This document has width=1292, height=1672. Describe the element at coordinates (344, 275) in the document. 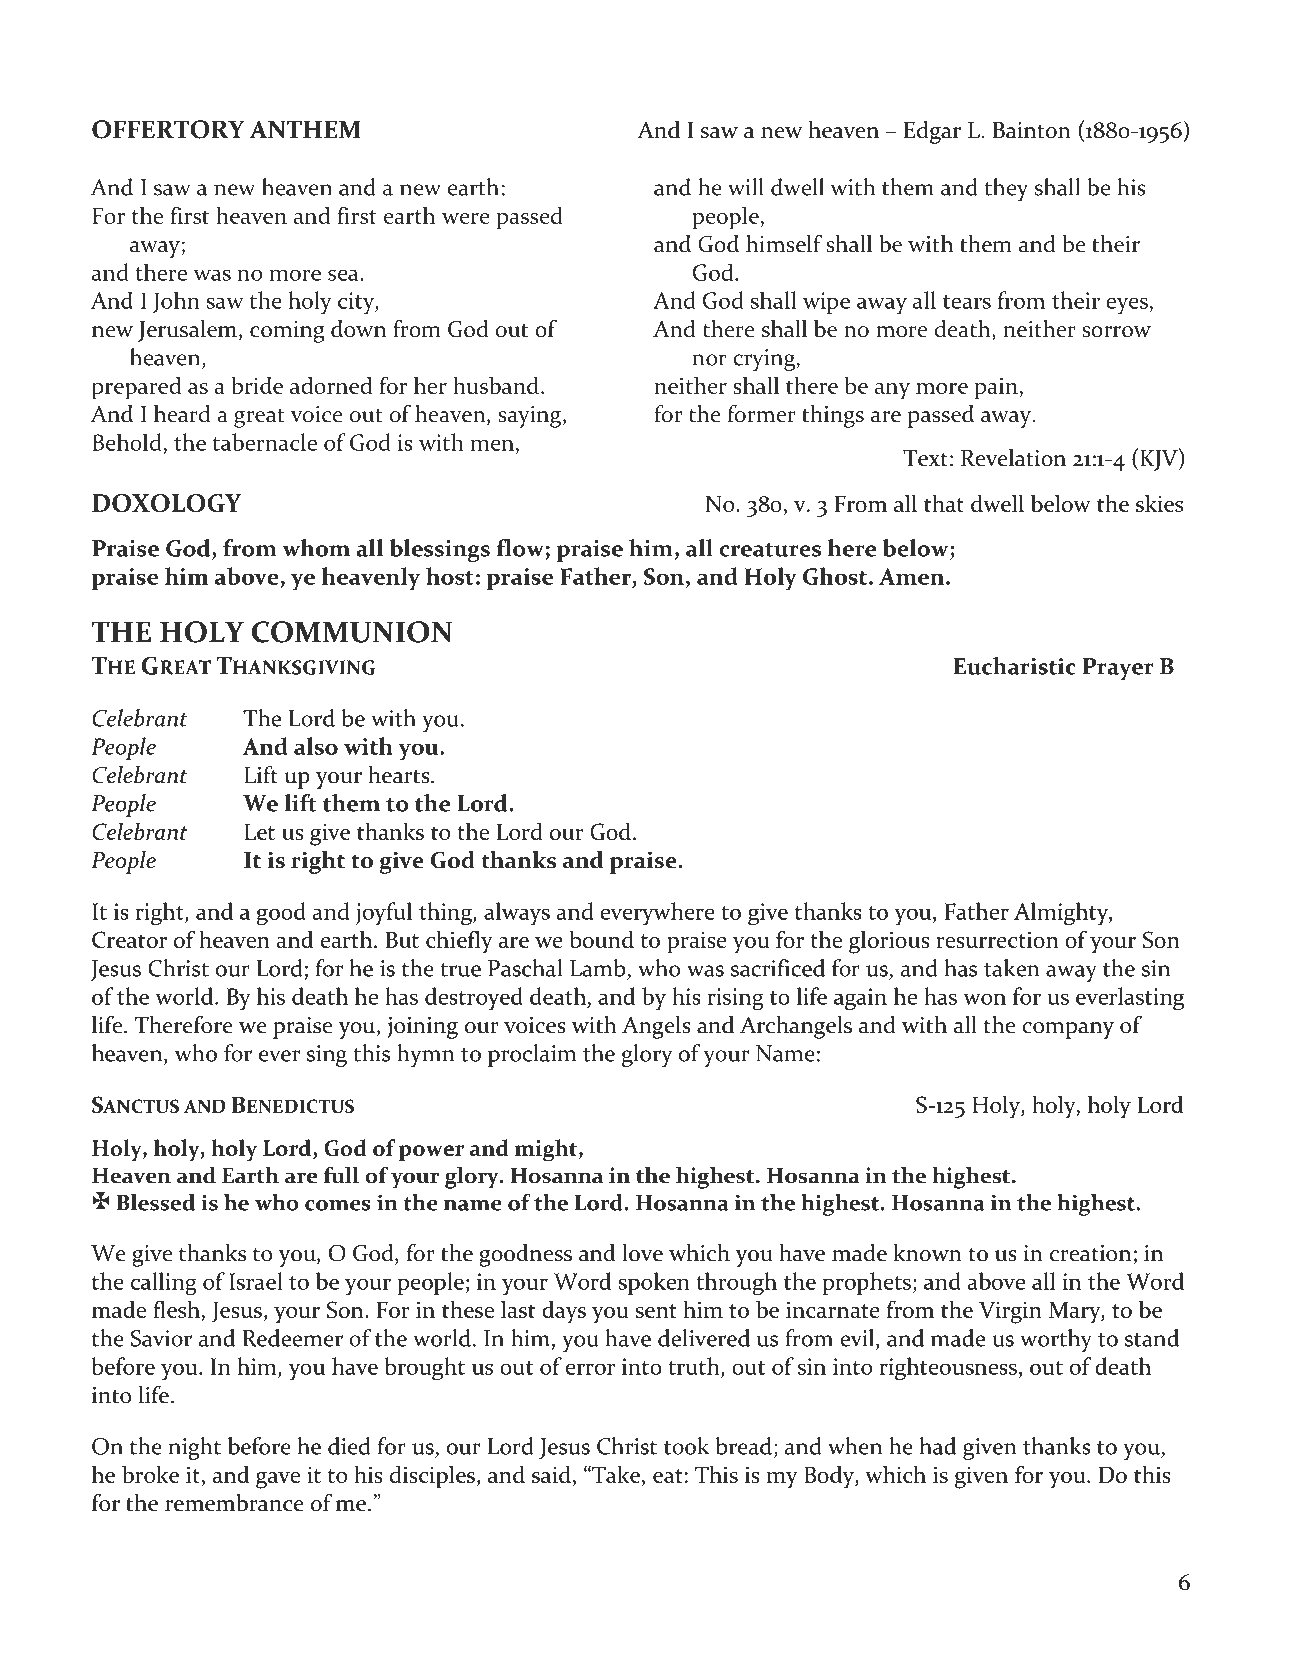

I see `sea` at that location.
